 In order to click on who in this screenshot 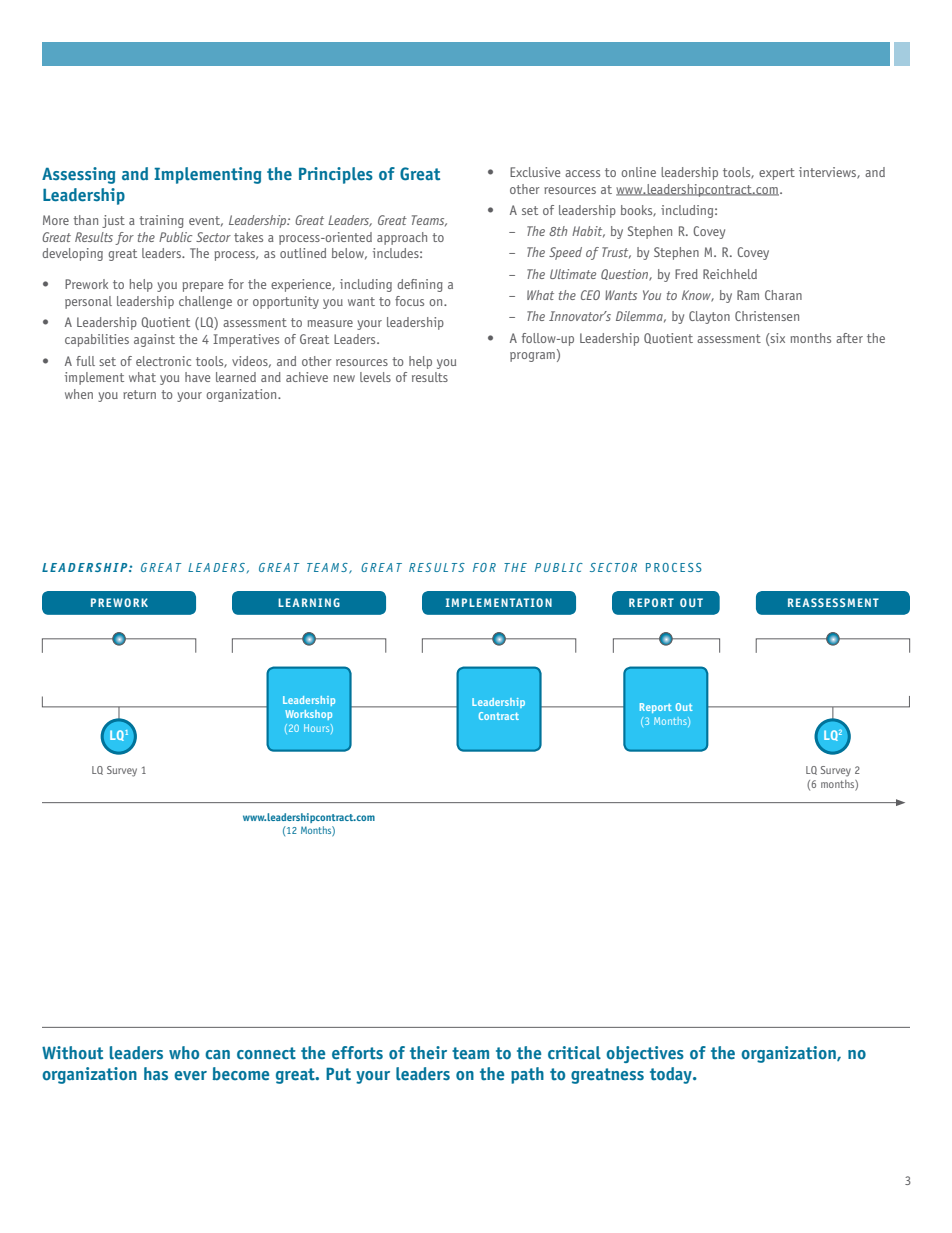, I will do `click(184, 1053)`.
